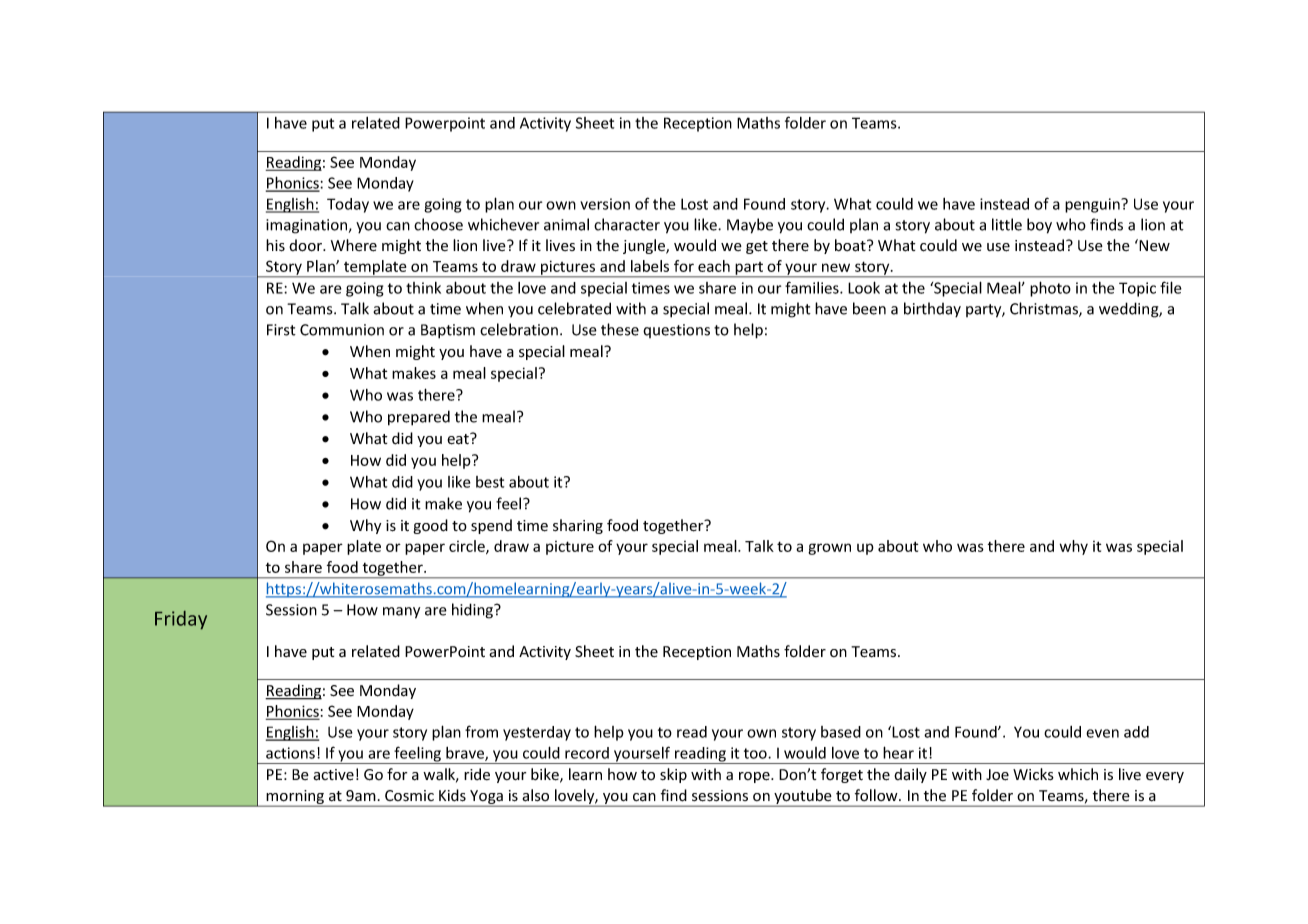 The image size is (1308, 924). I want to click on Today, so click(348, 205).
